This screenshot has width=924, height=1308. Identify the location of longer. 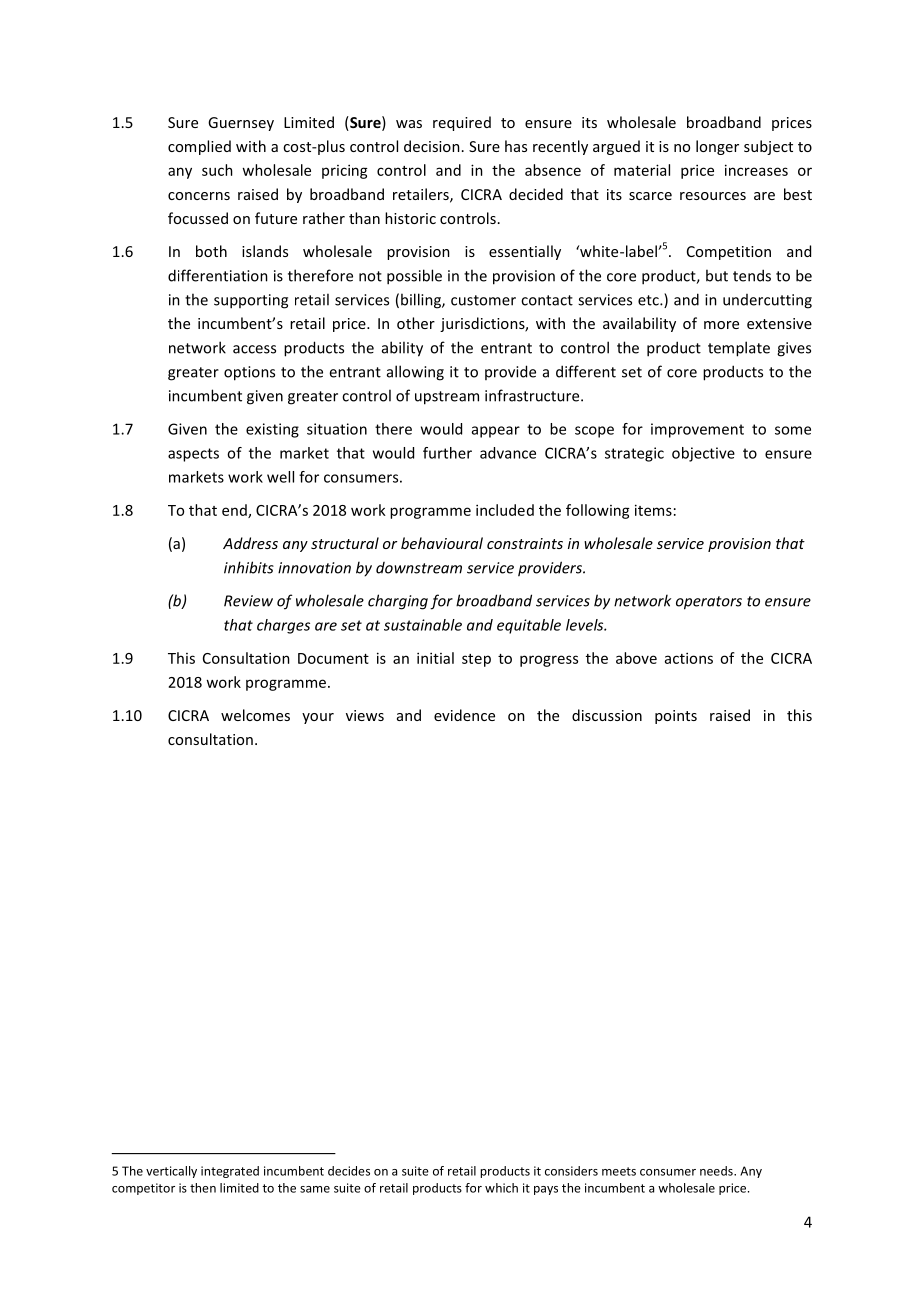
(717, 147).
